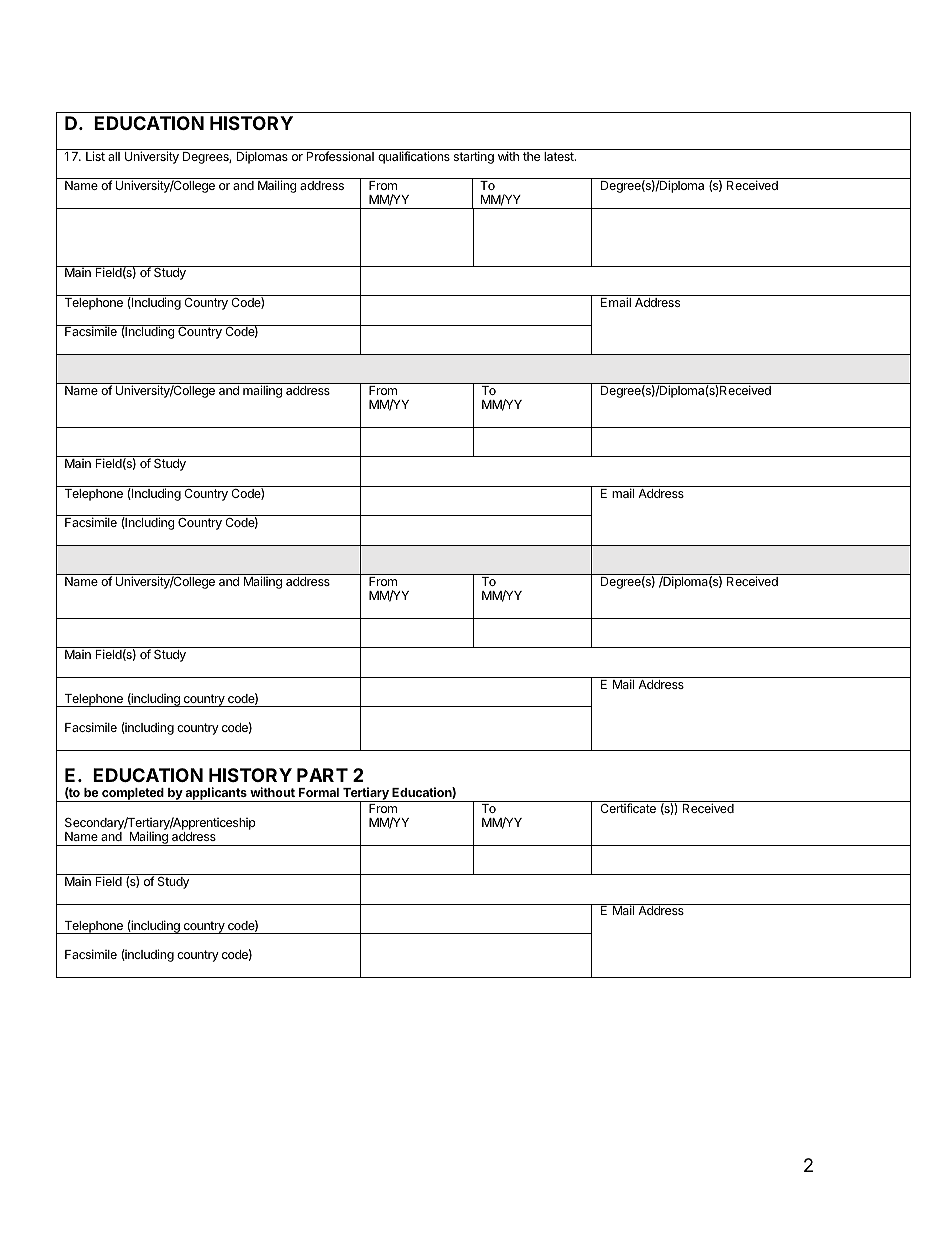  What do you see at coordinates (322, 775) in the document?
I see `PART` at bounding box center [322, 775].
